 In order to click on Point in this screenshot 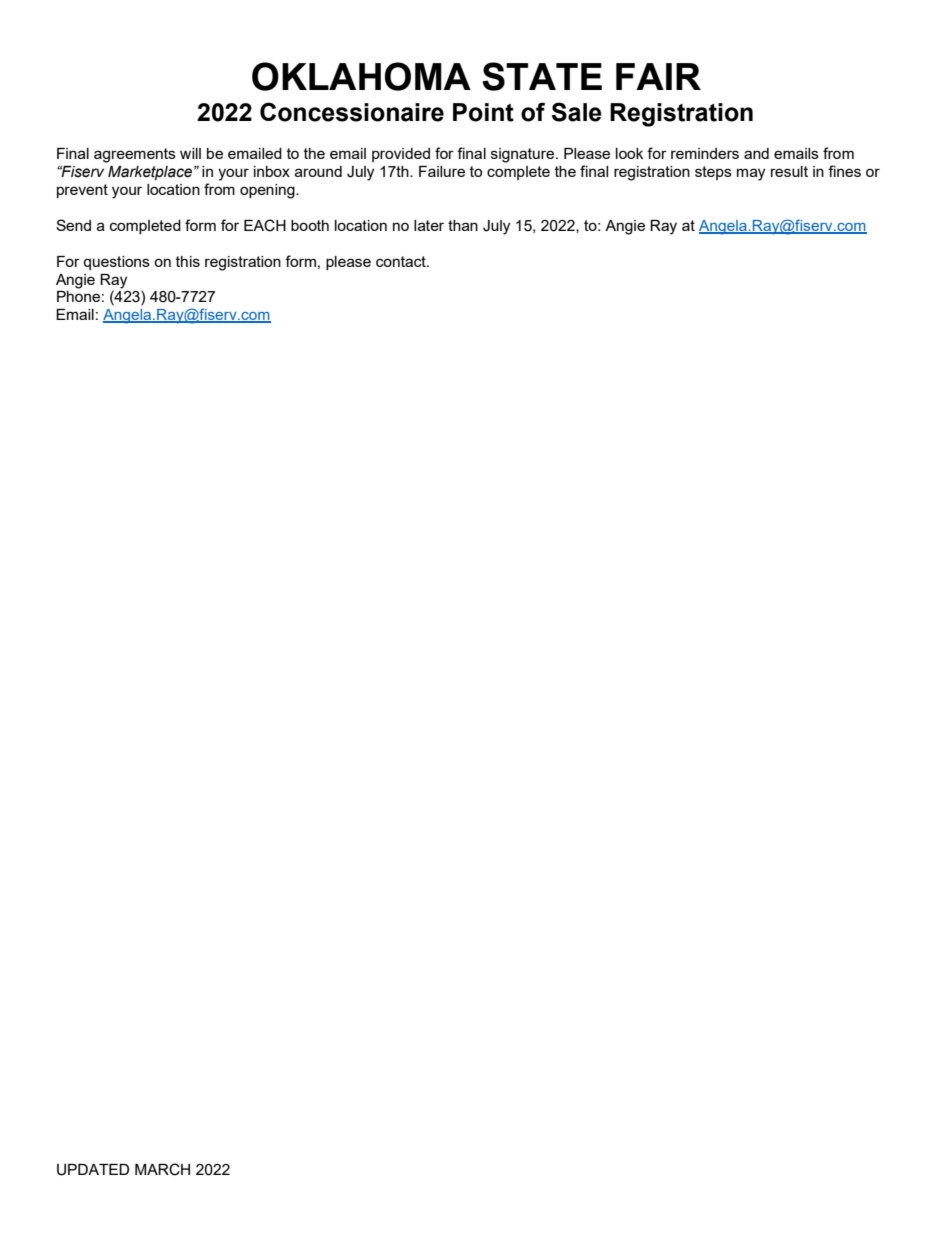, I will do `click(483, 112)`.
